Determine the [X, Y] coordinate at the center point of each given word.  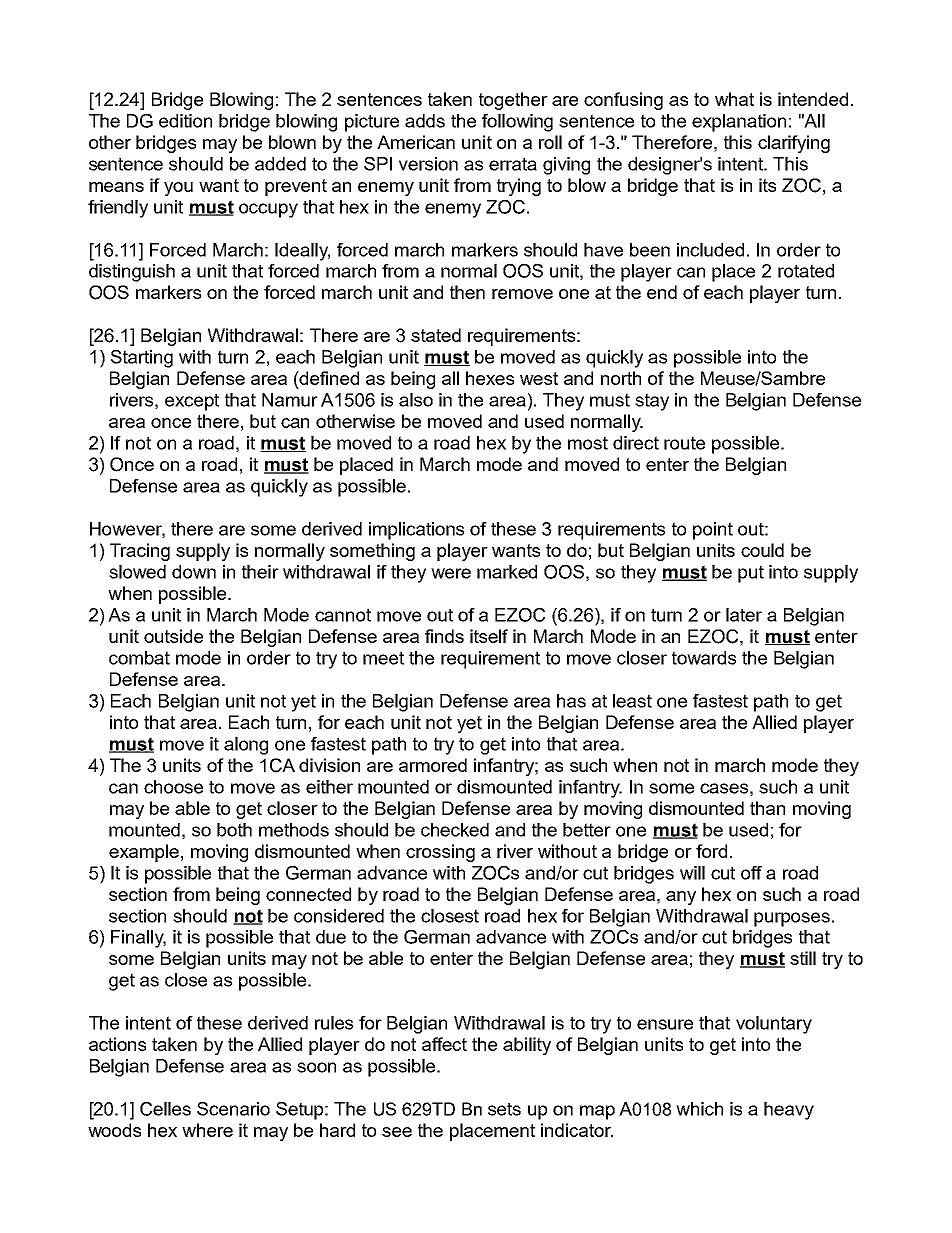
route [684, 443]
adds [425, 121]
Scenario [233, 1109]
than [767, 808]
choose [173, 787]
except [192, 402]
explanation [739, 123]
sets [504, 1109]
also [416, 400]
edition [185, 121]
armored [433, 765]
